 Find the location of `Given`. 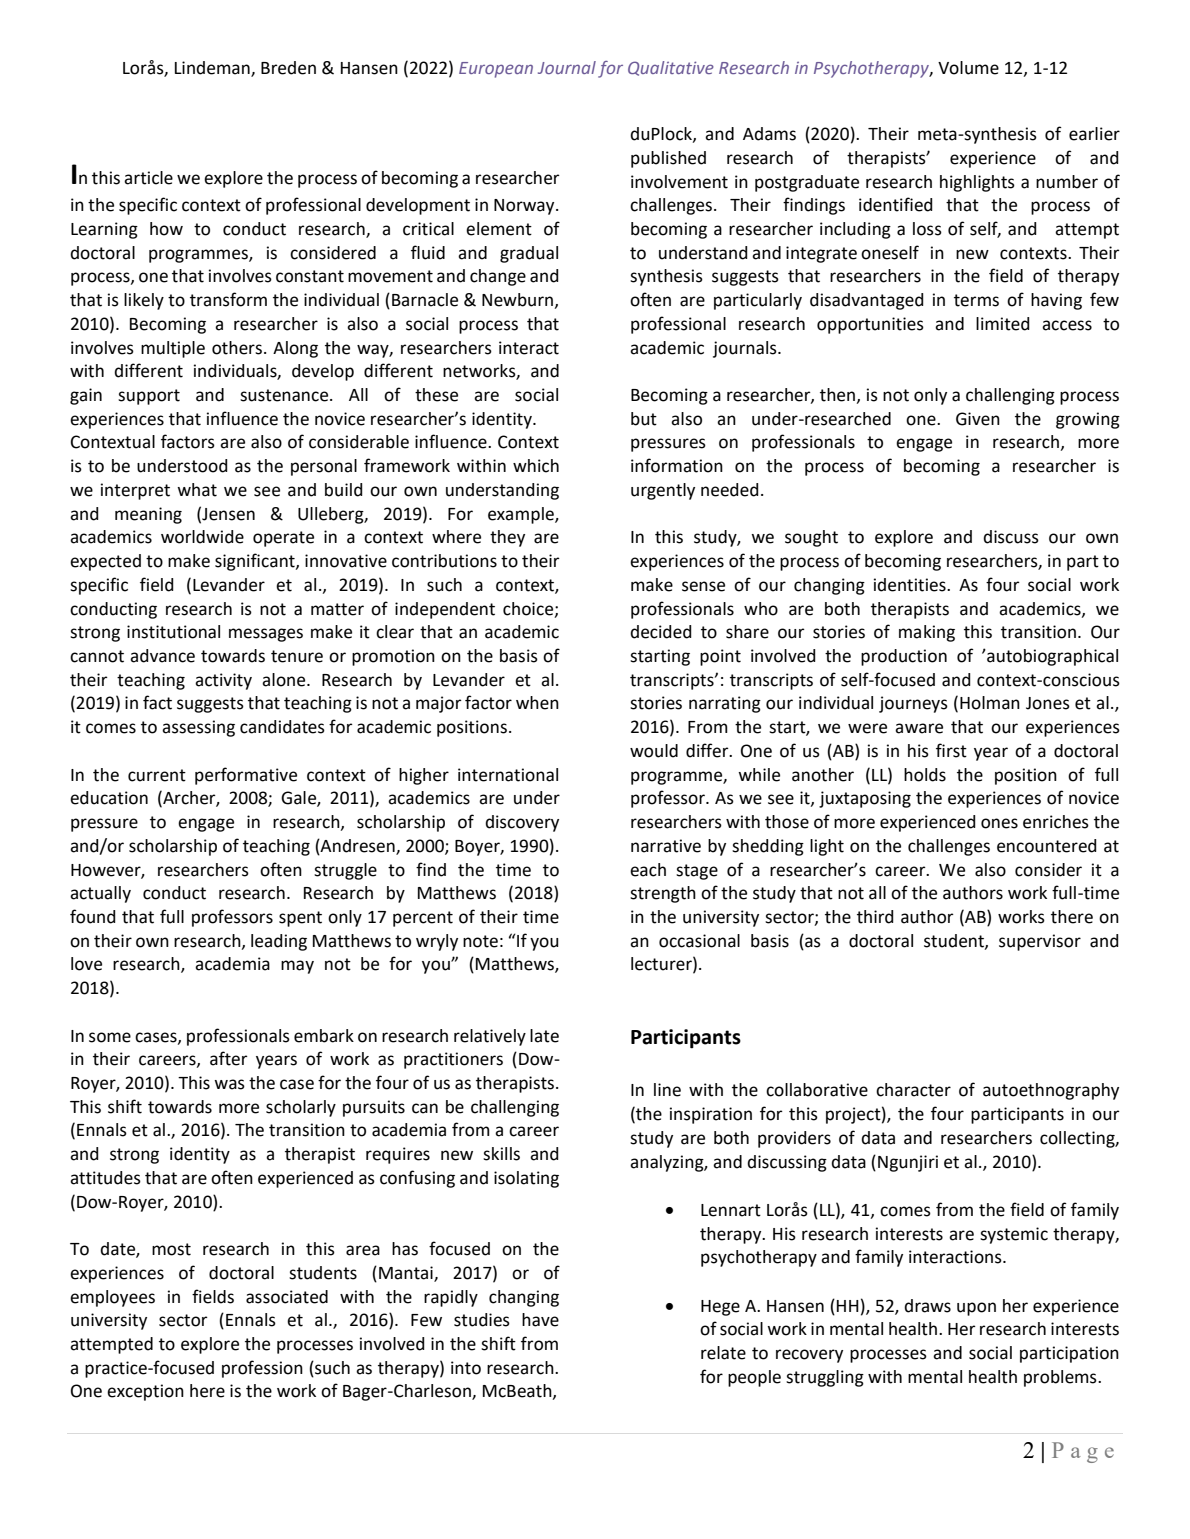

Given is located at coordinates (978, 419).
